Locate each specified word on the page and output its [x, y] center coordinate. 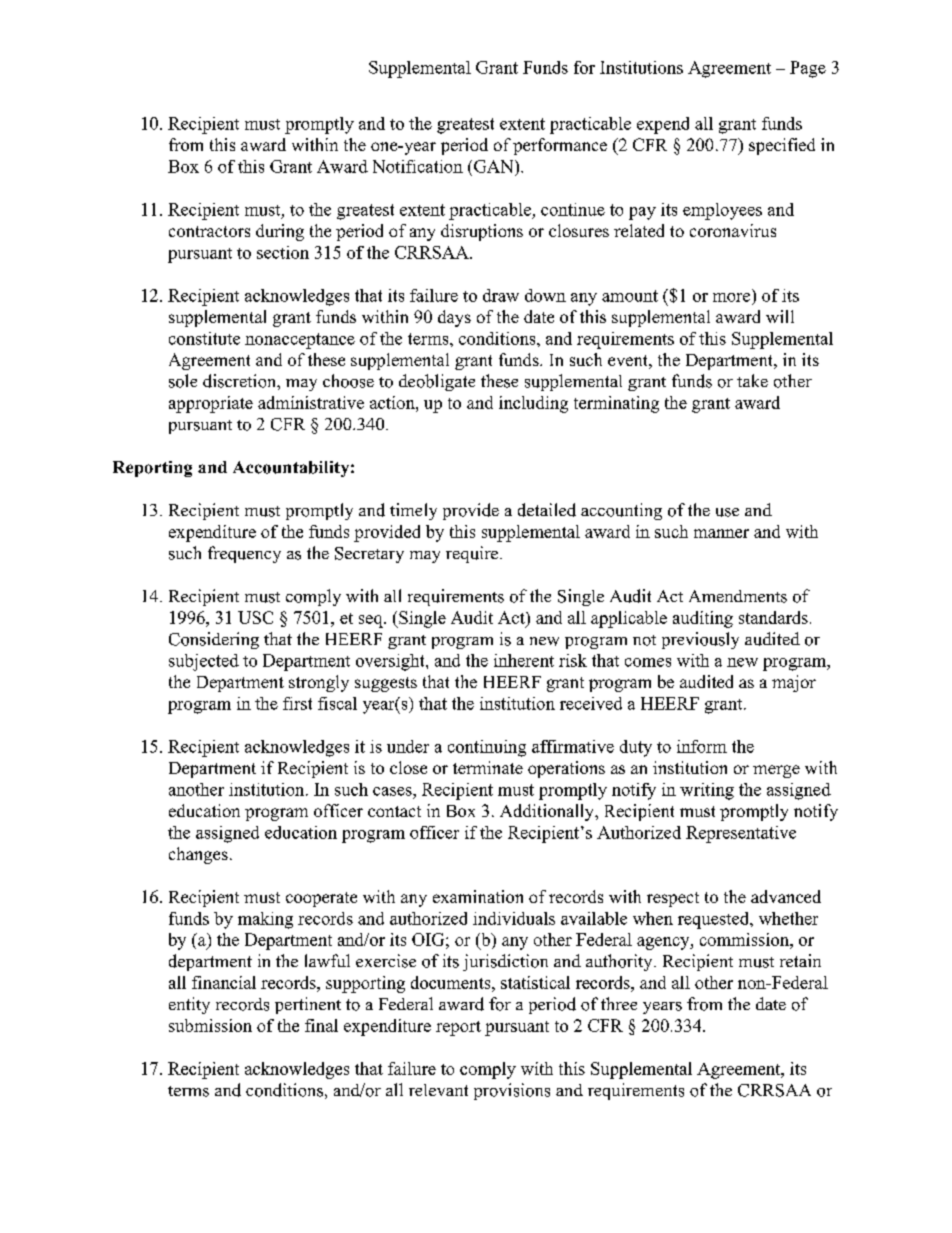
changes [198, 855]
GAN [495, 166]
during [280, 232]
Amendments [738, 596]
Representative [741, 834]
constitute [204, 338]
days [454, 318]
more [731, 297]
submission [210, 1025]
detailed [547, 510]
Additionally [548, 812]
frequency [244, 554]
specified [782, 146]
